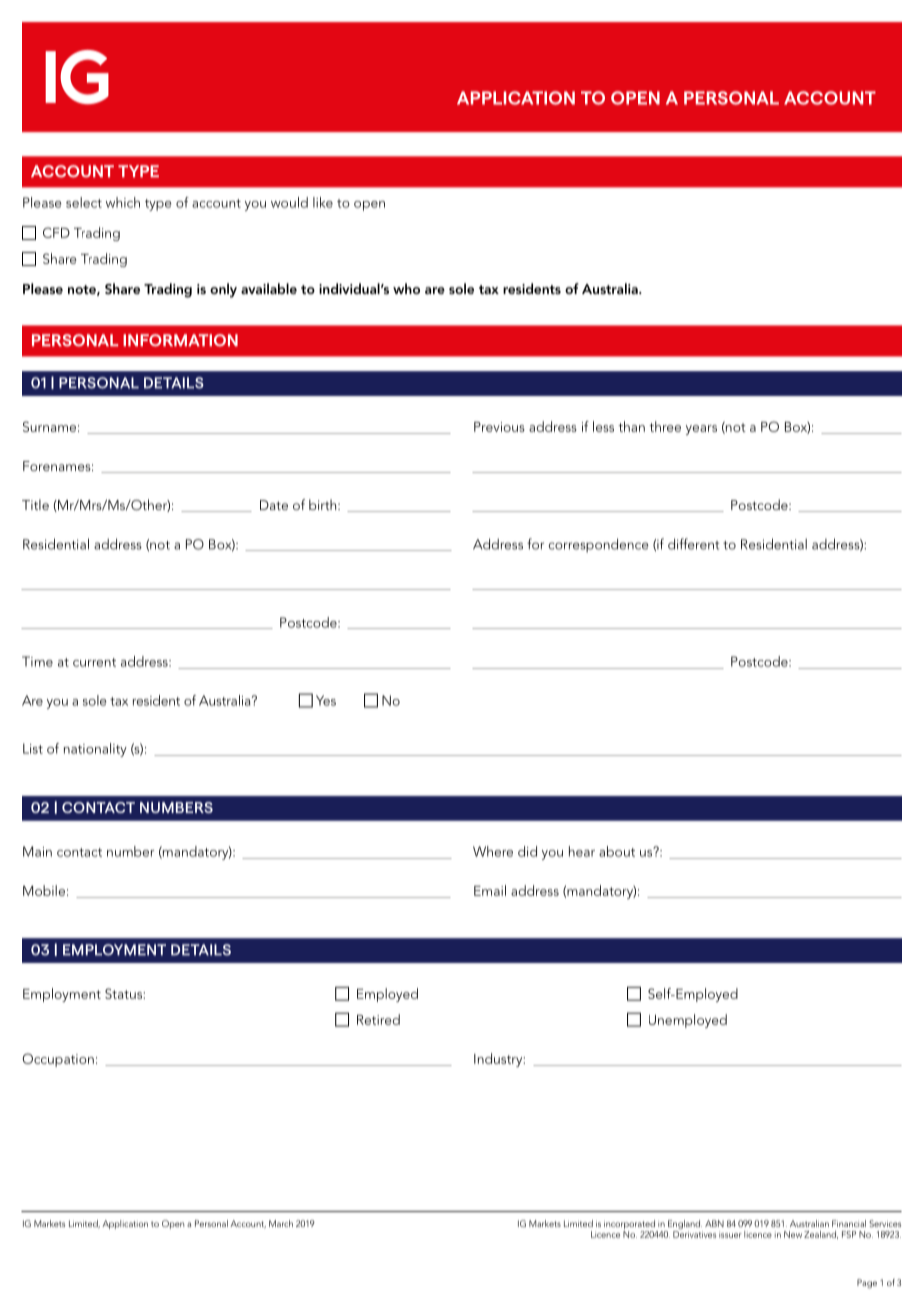 The width and height of the screenshot is (924, 1308). I want to click on about, so click(617, 851).
